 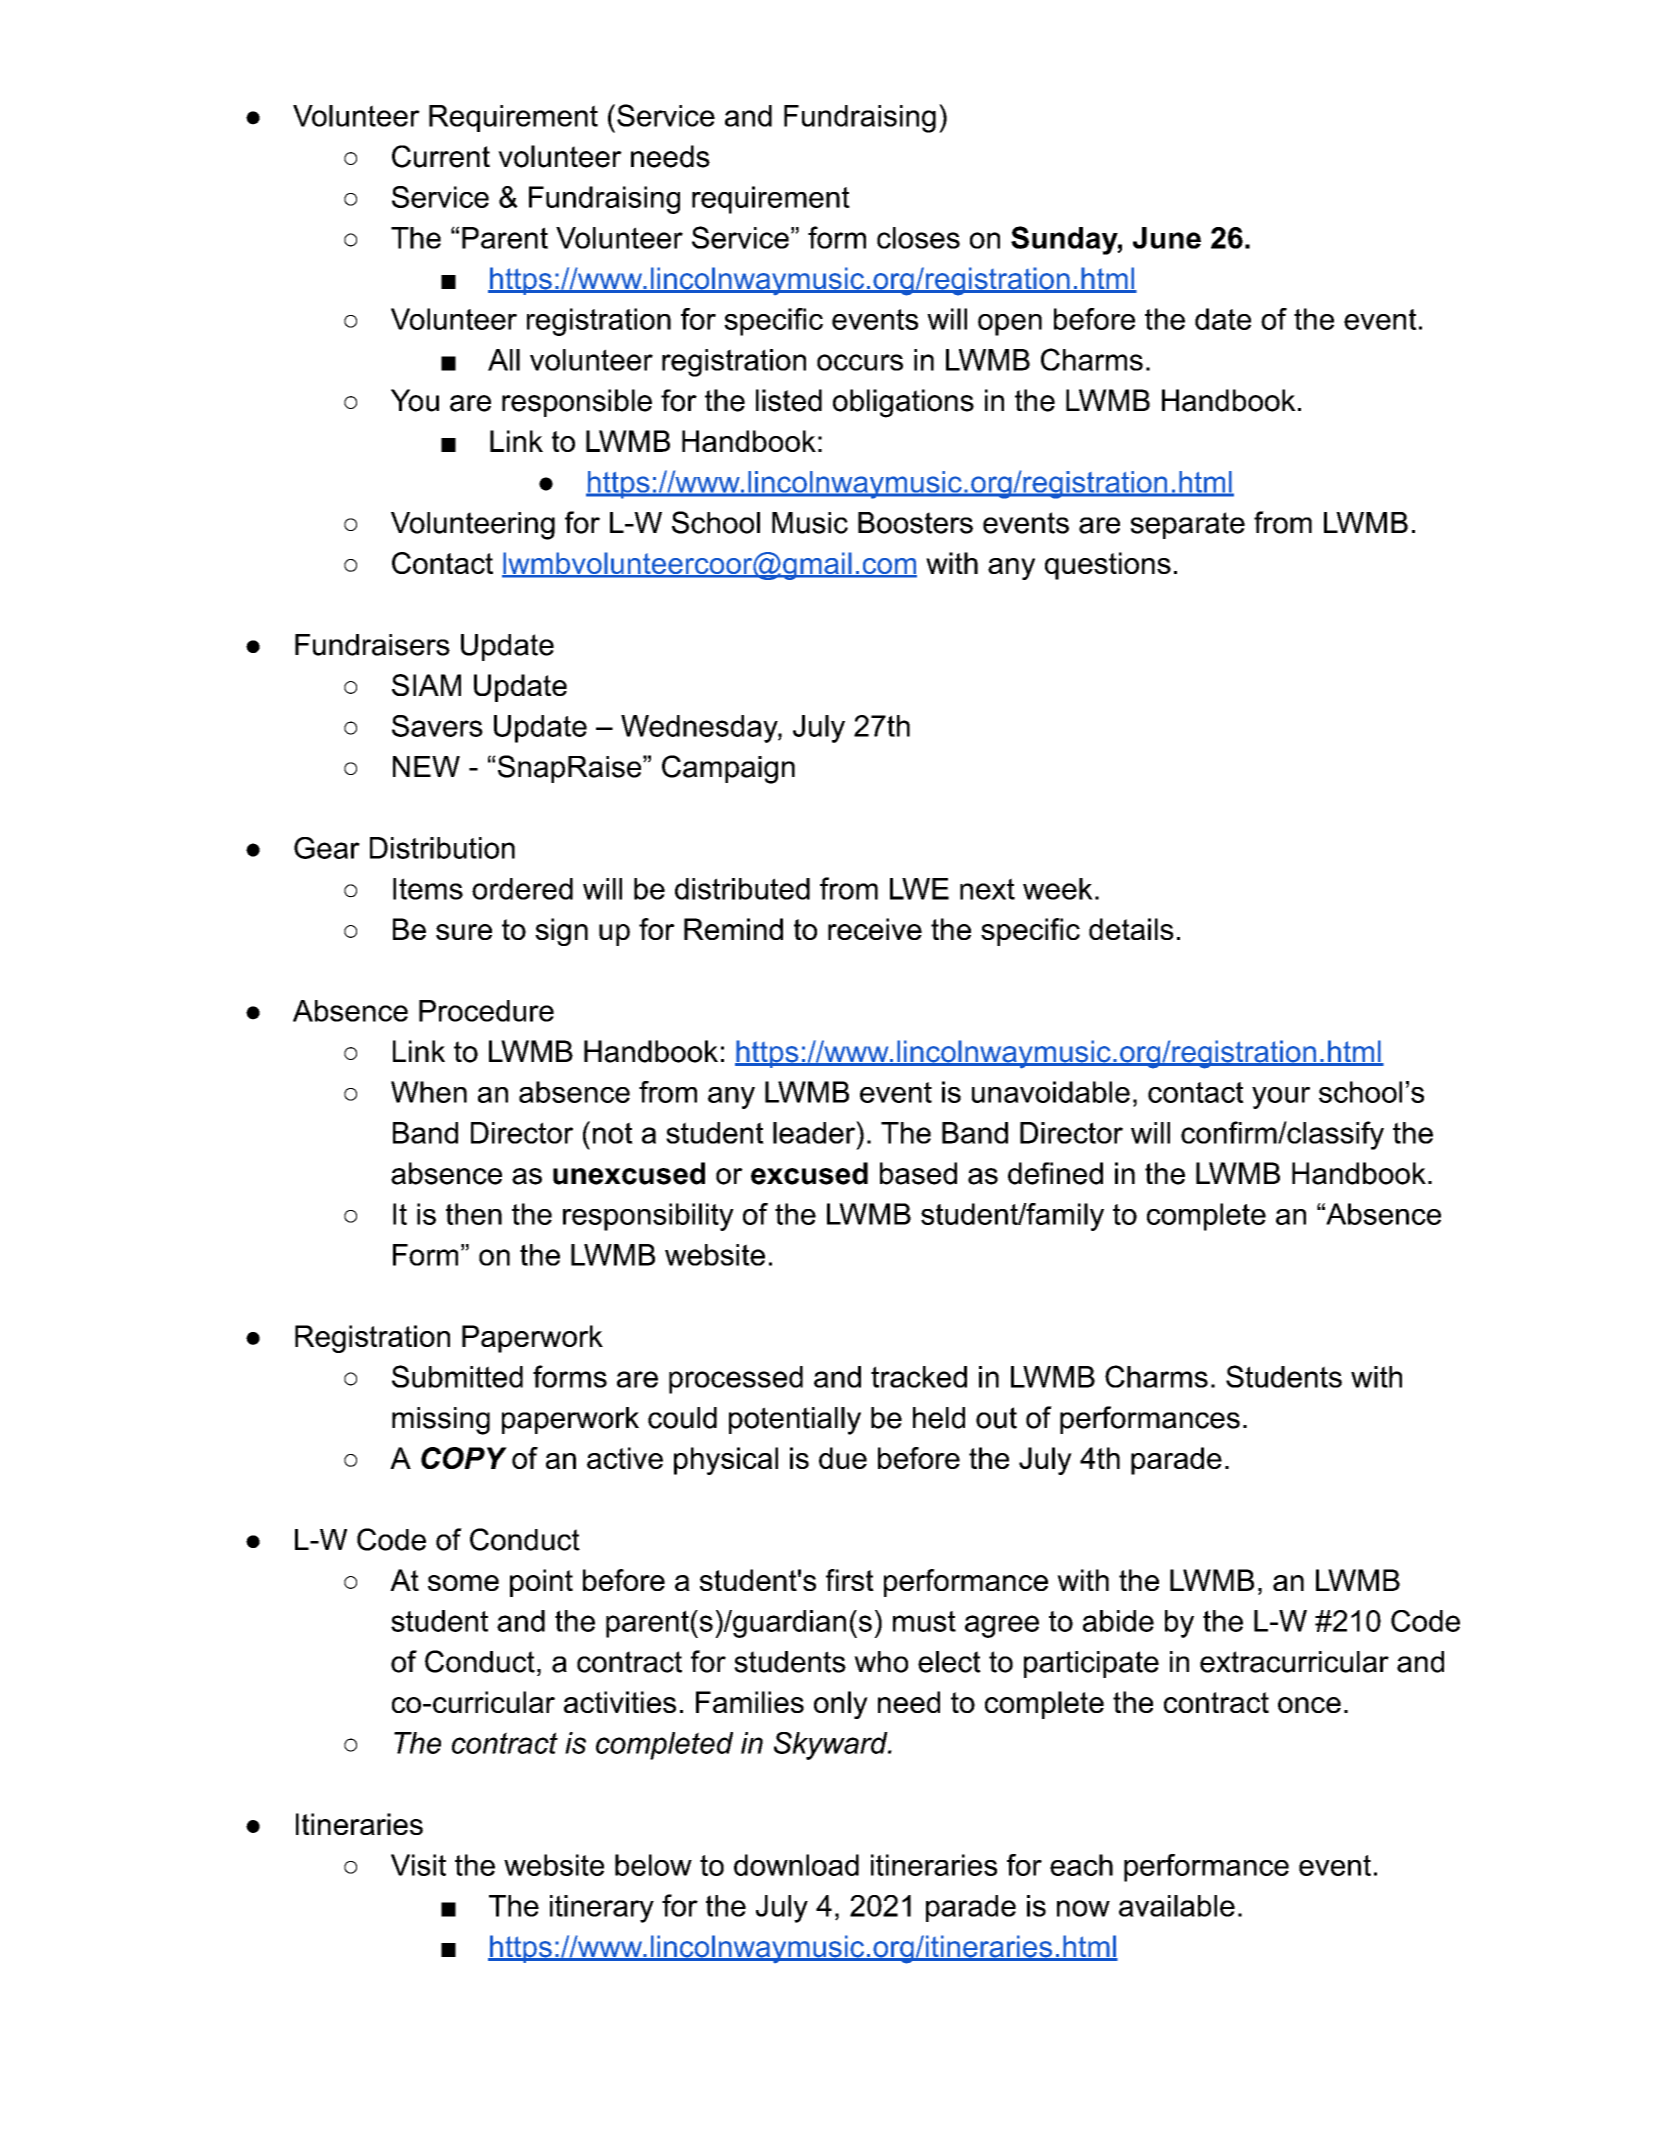 What do you see at coordinates (736, 1380) in the screenshot?
I see `processed` at bounding box center [736, 1380].
